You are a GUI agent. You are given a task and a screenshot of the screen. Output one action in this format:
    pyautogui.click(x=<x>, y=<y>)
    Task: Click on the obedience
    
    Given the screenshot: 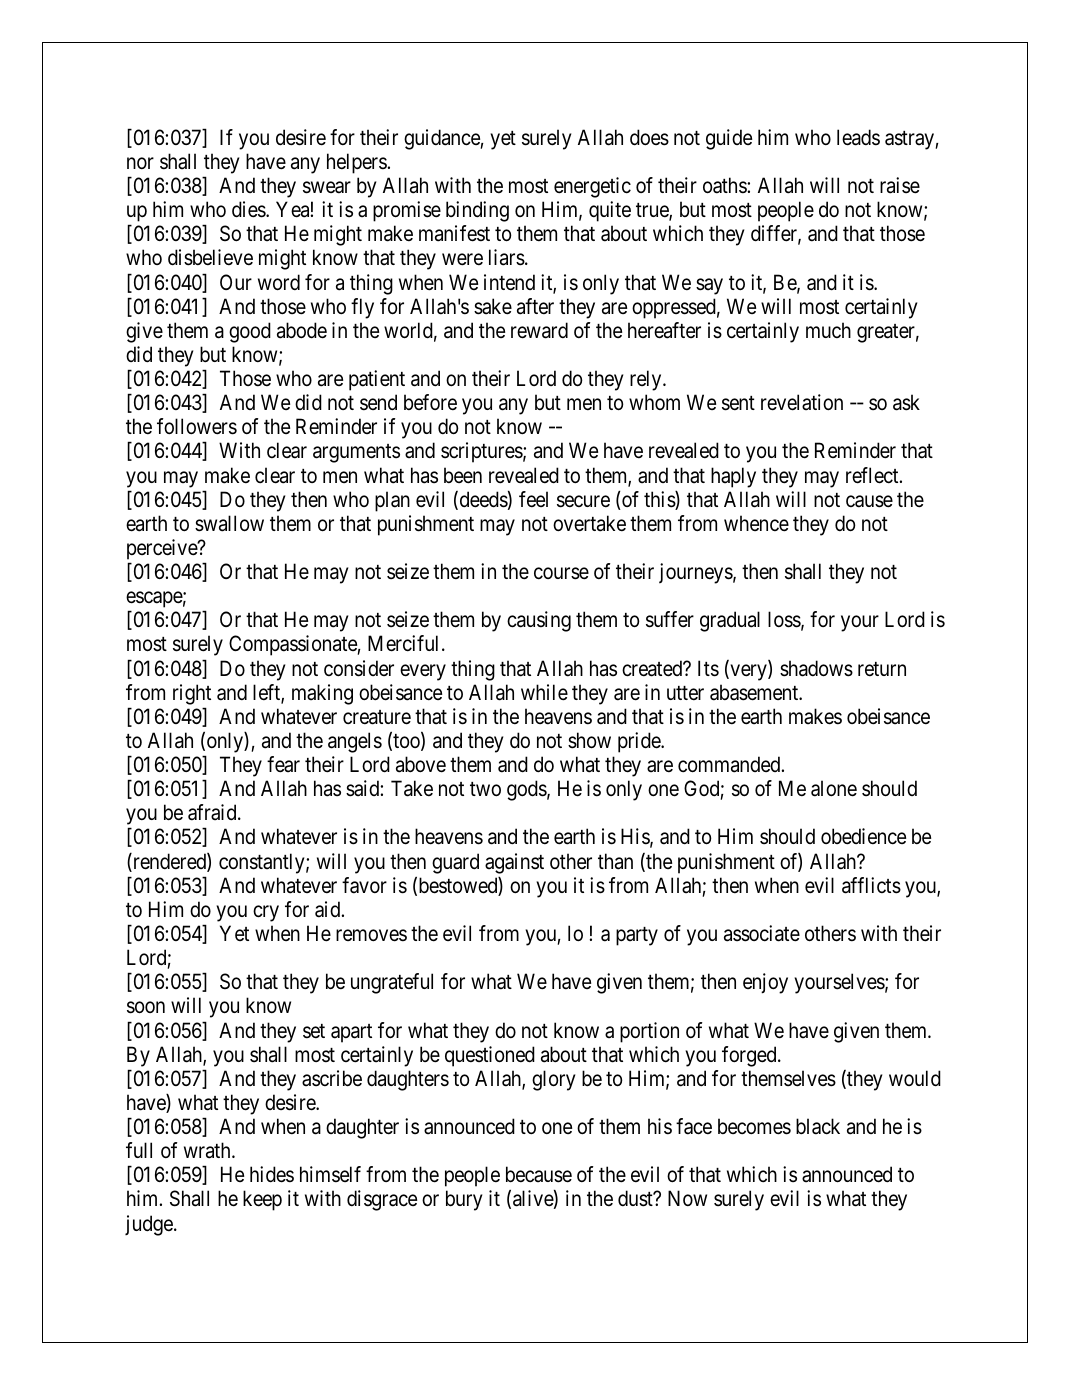 What is the action you would take?
    pyautogui.click(x=863, y=836)
